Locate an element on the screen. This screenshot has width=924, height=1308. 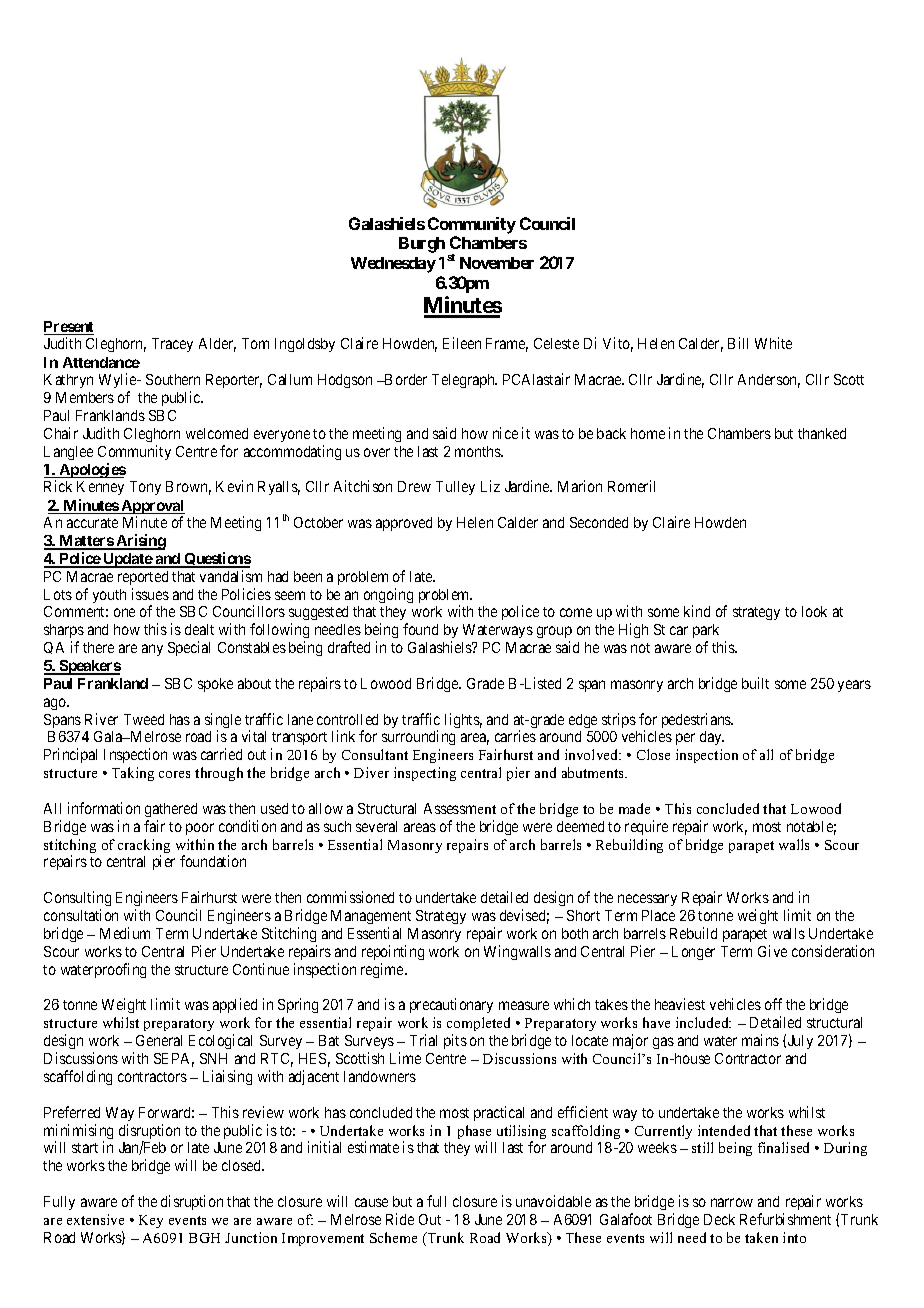
White is located at coordinates (773, 343).
